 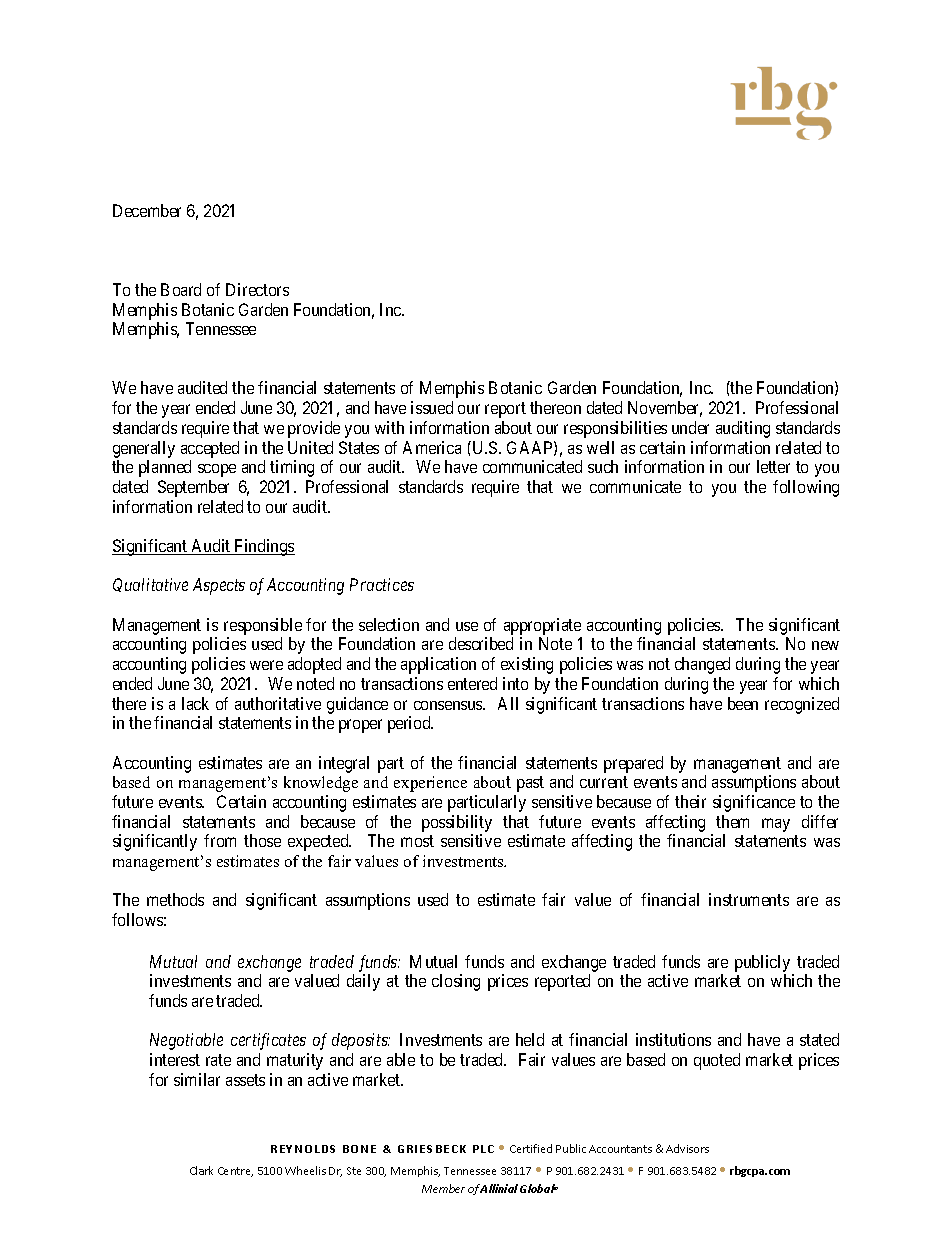 What do you see at coordinates (257, 289) in the screenshot?
I see `Directors` at bounding box center [257, 289].
